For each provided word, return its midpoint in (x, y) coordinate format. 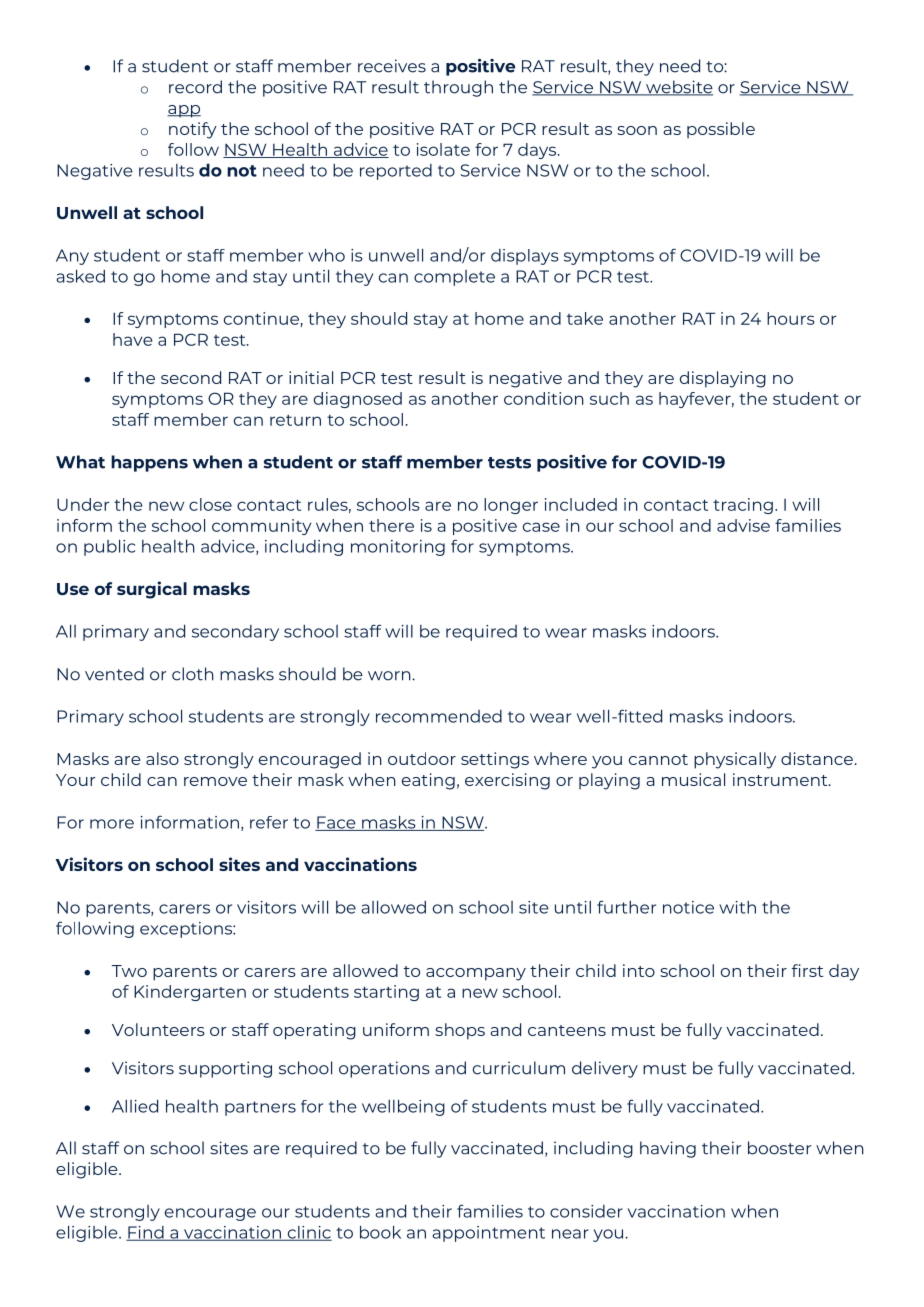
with (737, 907)
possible (721, 130)
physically (735, 760)
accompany (476, 974)
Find (146, 1233)
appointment (488, 1234)
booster (779, 1148)
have (133, 339)
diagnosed (358, 400)
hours (791, 318)
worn (390, 676)
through (458, 88)
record (195, 87)
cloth (193, 674)
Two (129, 971)
